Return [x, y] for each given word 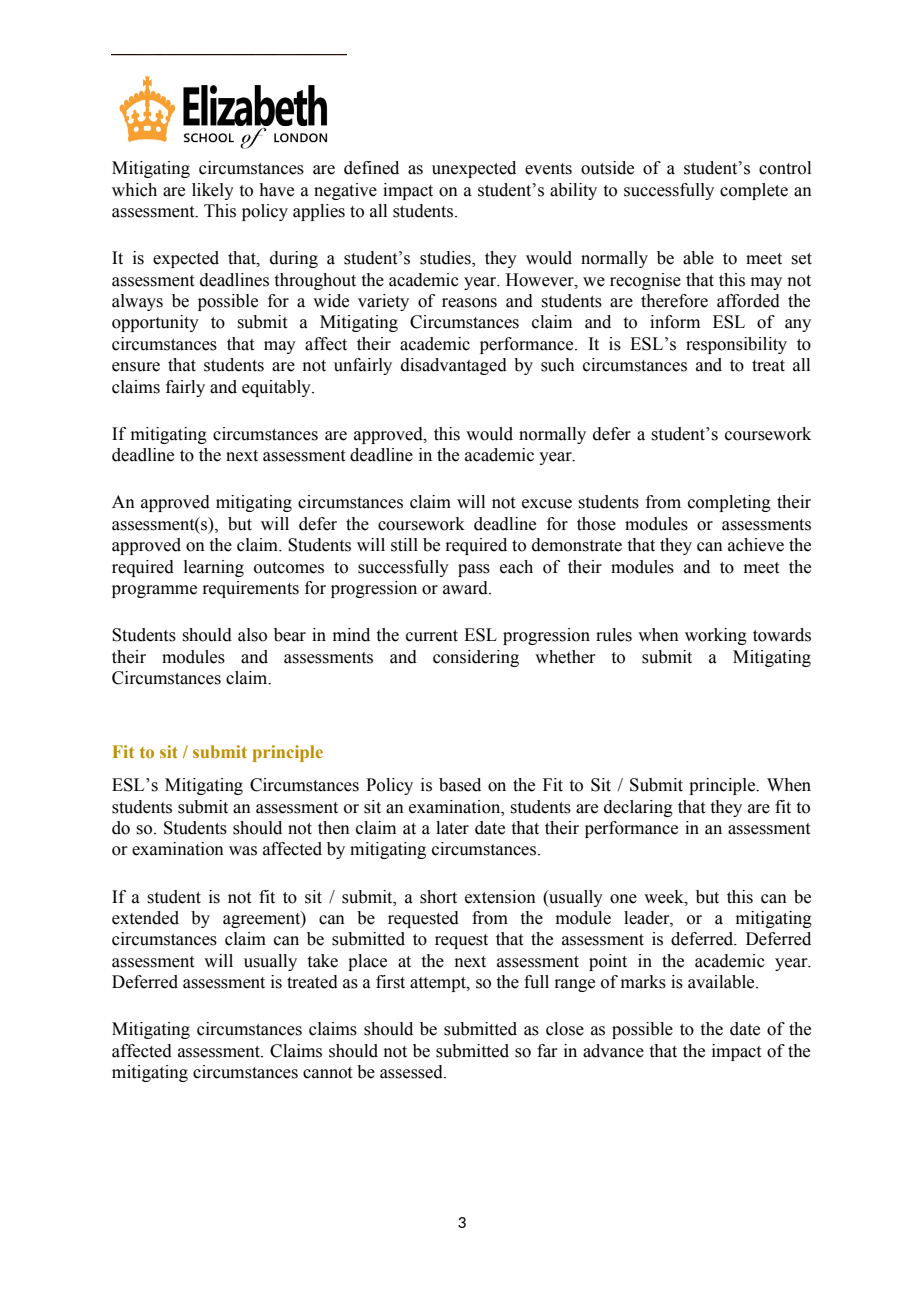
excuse [547, 504]
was [243, 851]
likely [213, 191]
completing [729, 503]
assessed [412, 1072]
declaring [638, 808]
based [460, 785]
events [548, 169]
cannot [327, 1073]
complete [754, 191]
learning [214, 568]
